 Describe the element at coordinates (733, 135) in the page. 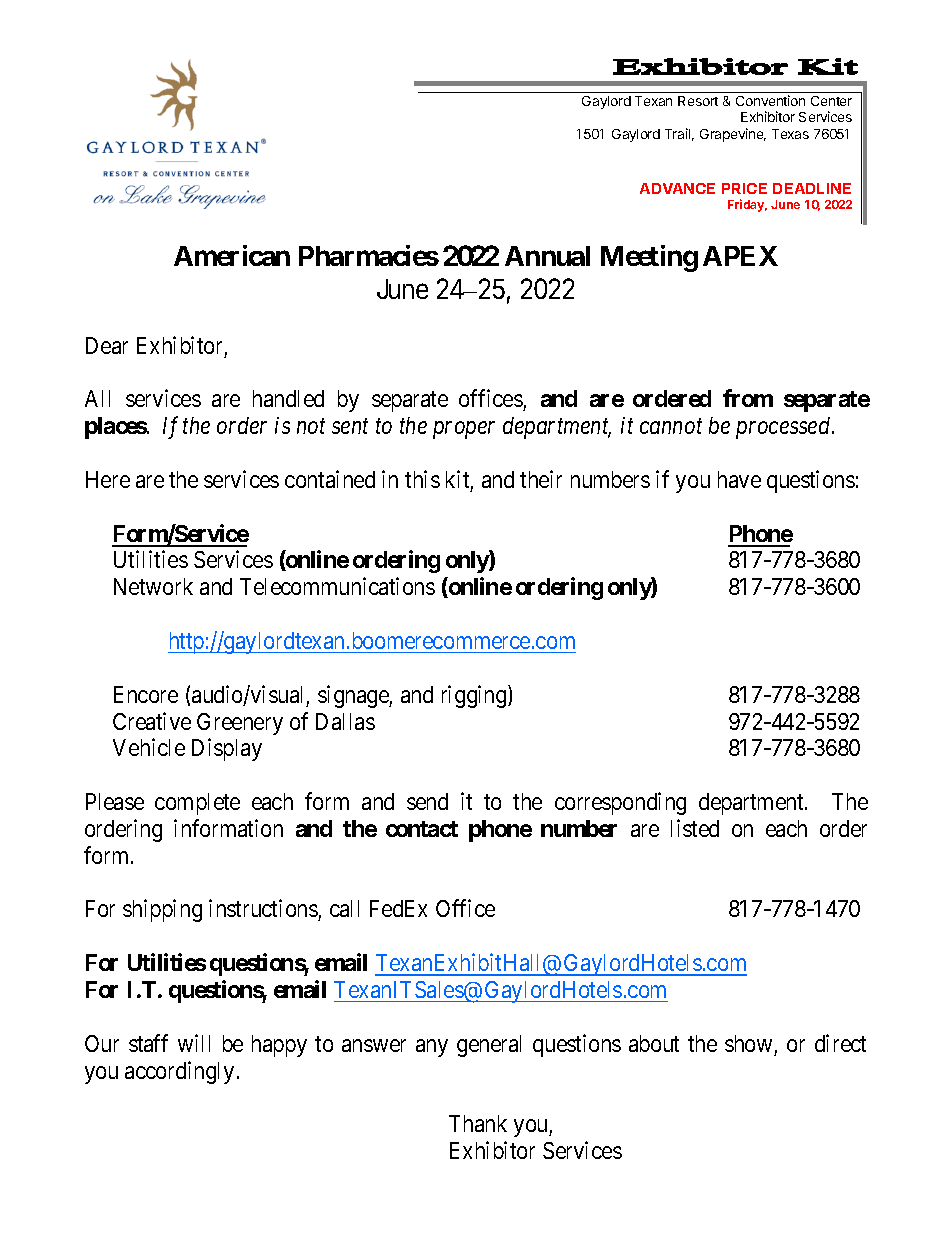

I see `Grapevine` at that location.
